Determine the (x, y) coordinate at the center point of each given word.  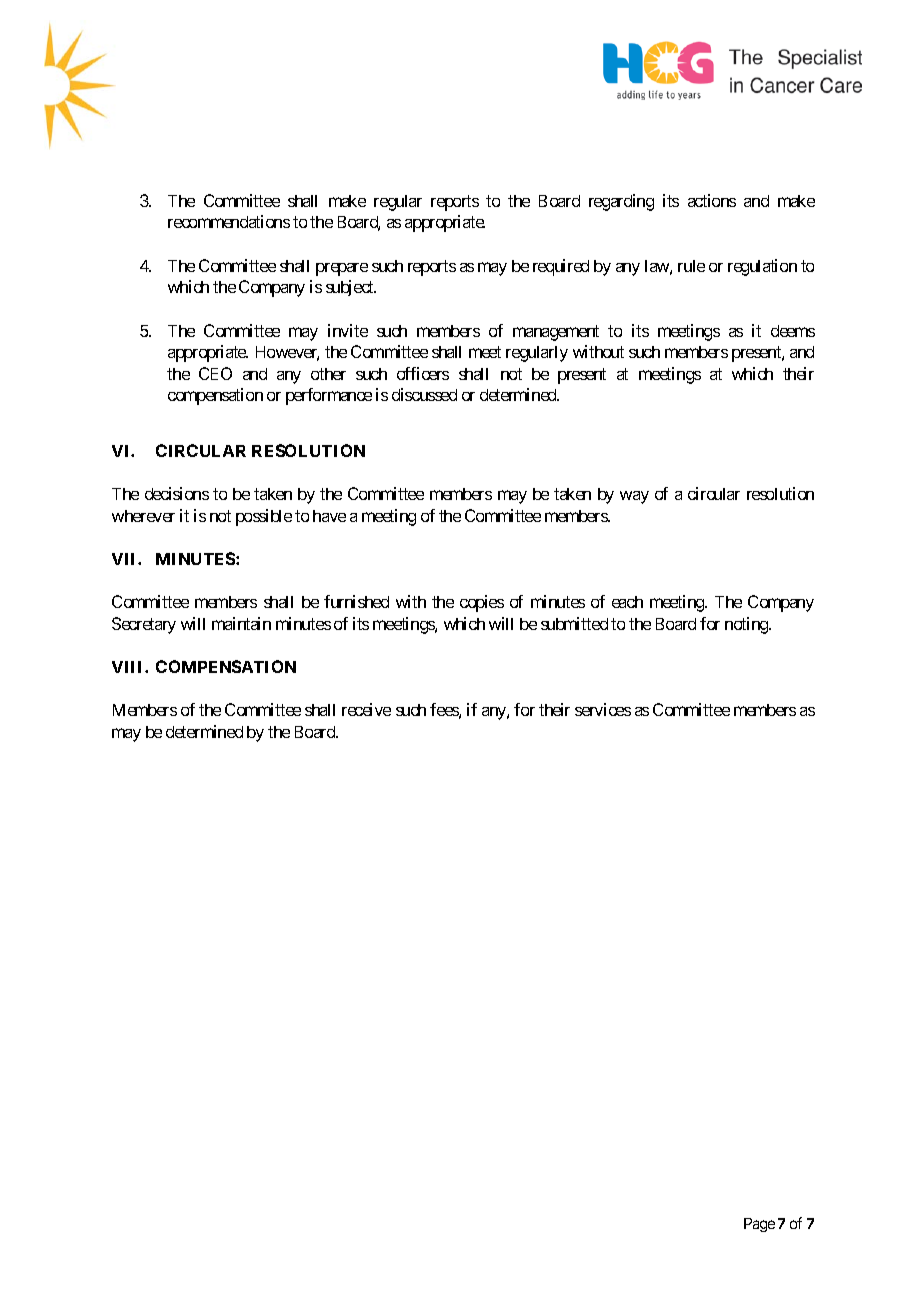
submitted (574, 623)
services (603, 709)
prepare (342, 269)
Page (759, 1225)
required (561, 267)
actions (712, 200)
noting (747, 625)
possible (264, 517)
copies (482, 603)
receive (366, 709)
